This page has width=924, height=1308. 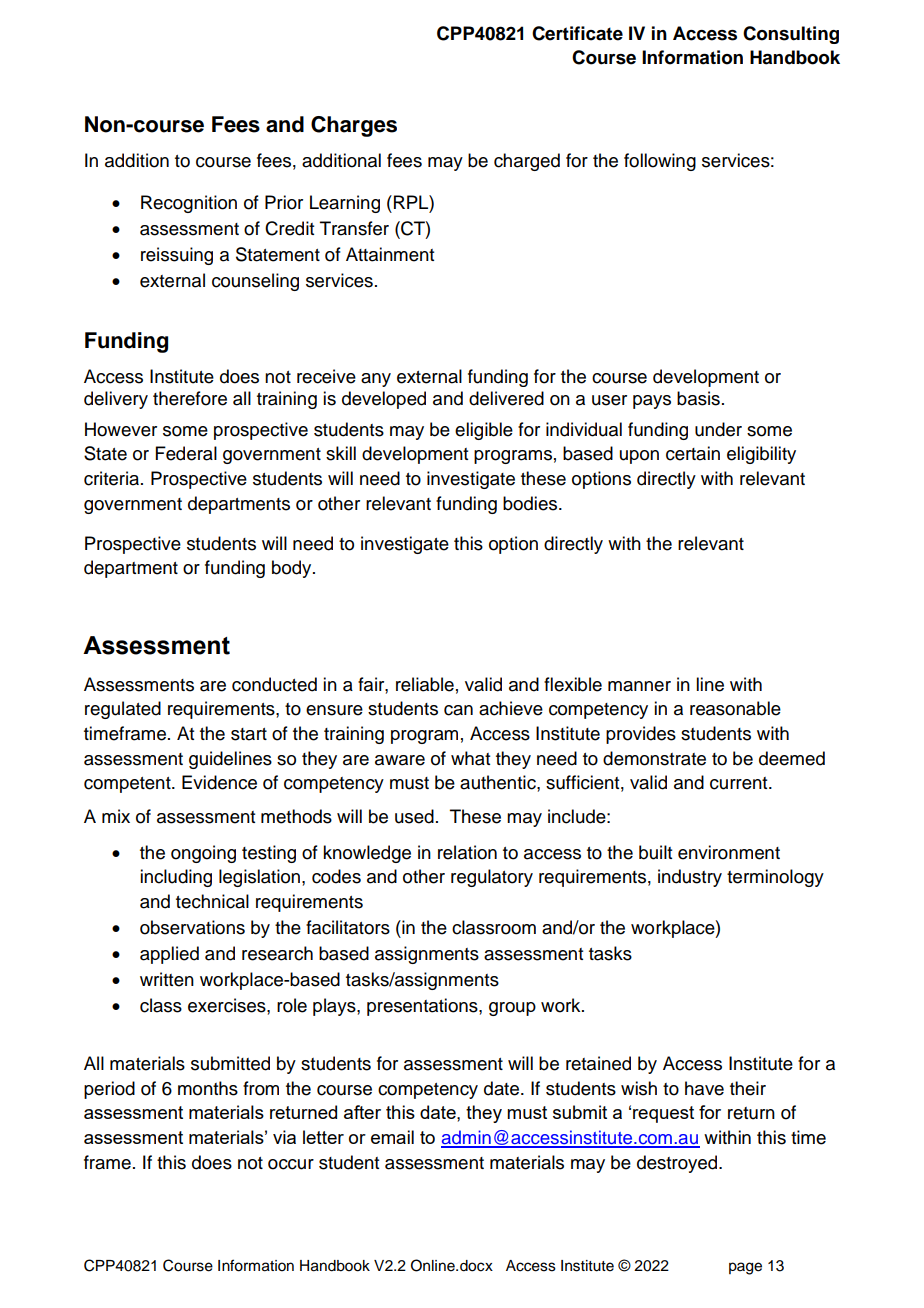 I want to click on reliable, so click(x=425, y=684).
